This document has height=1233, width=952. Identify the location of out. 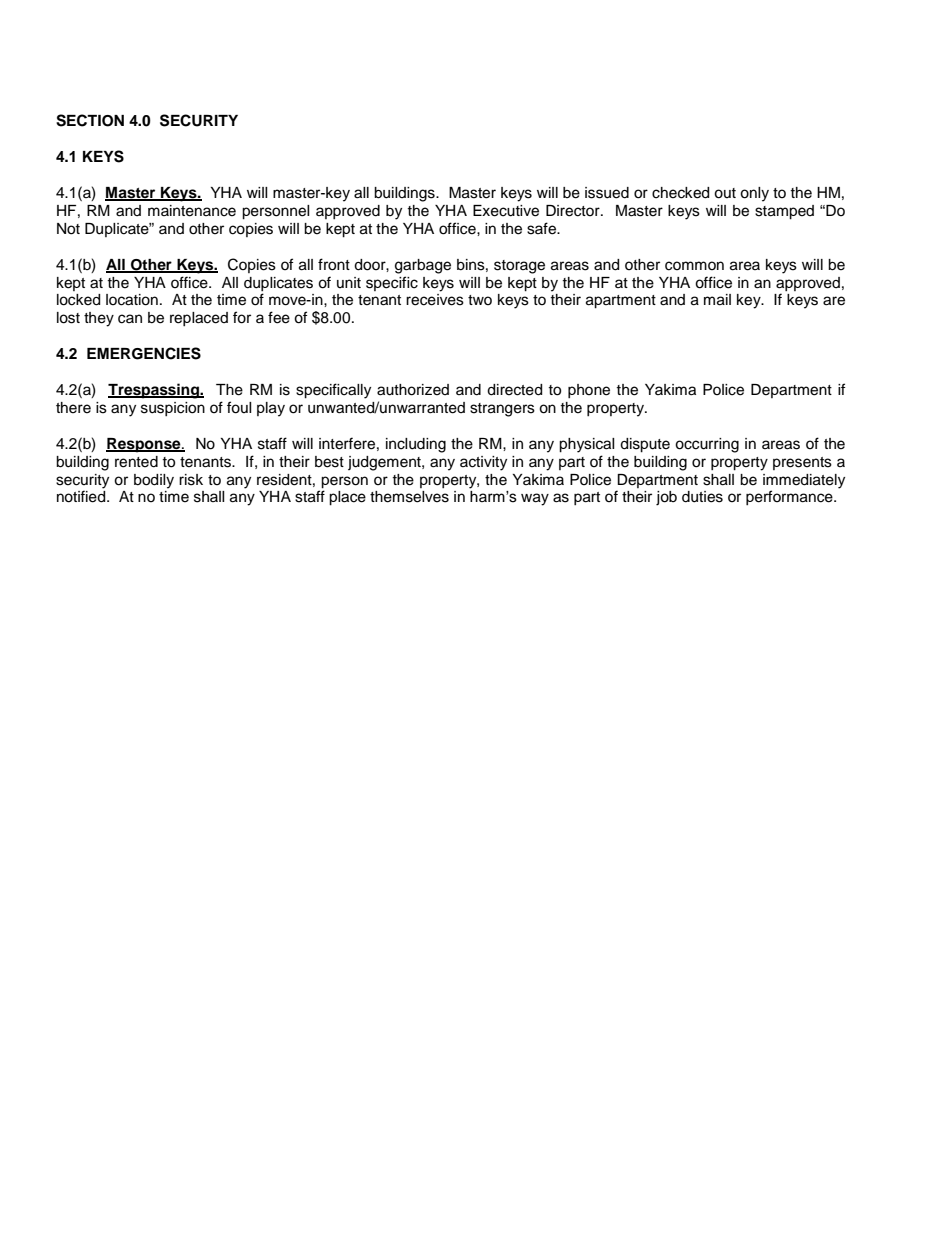
(725, 193).
